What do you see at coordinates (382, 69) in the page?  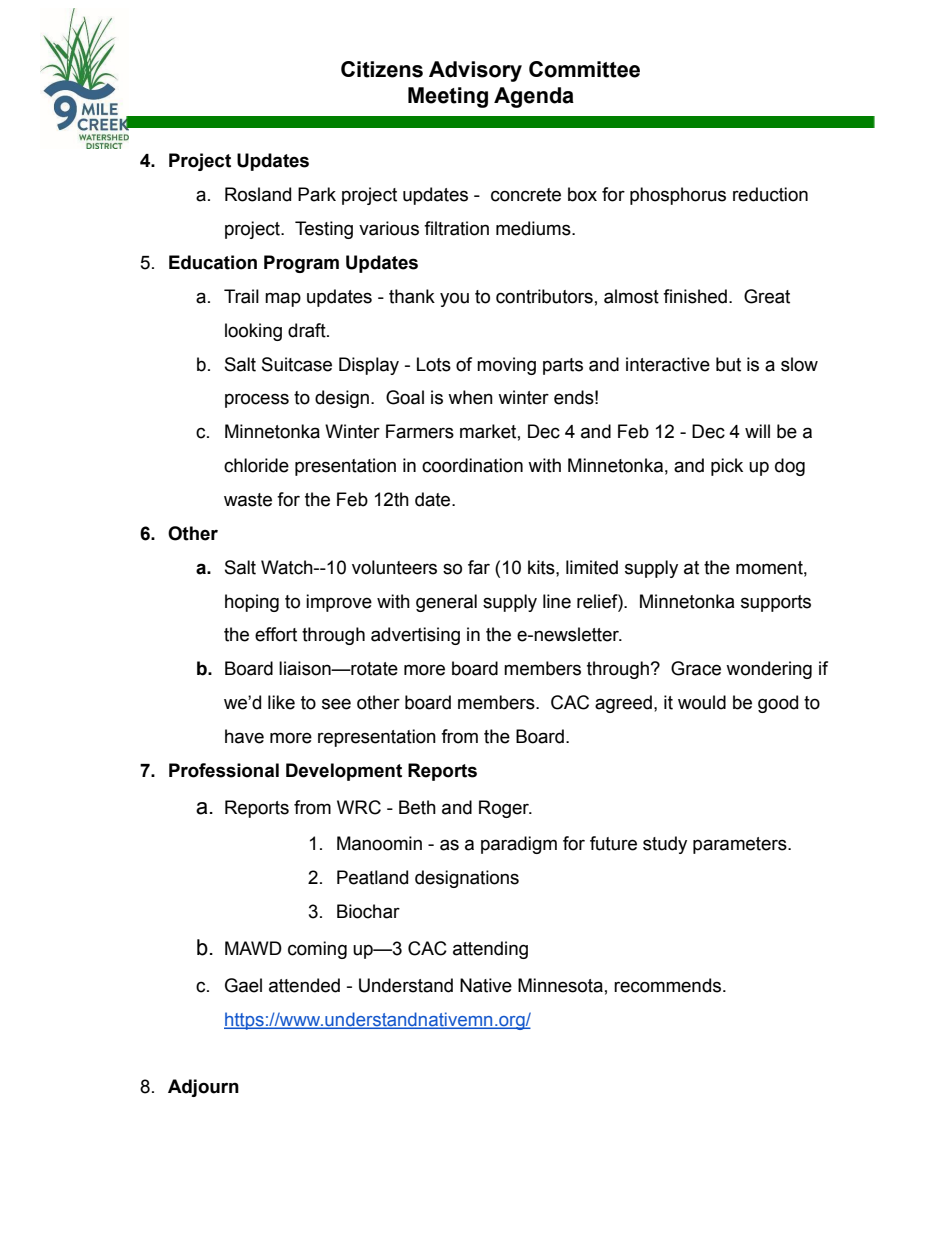 I see `Citizens` at bounding box center [382, 69].
